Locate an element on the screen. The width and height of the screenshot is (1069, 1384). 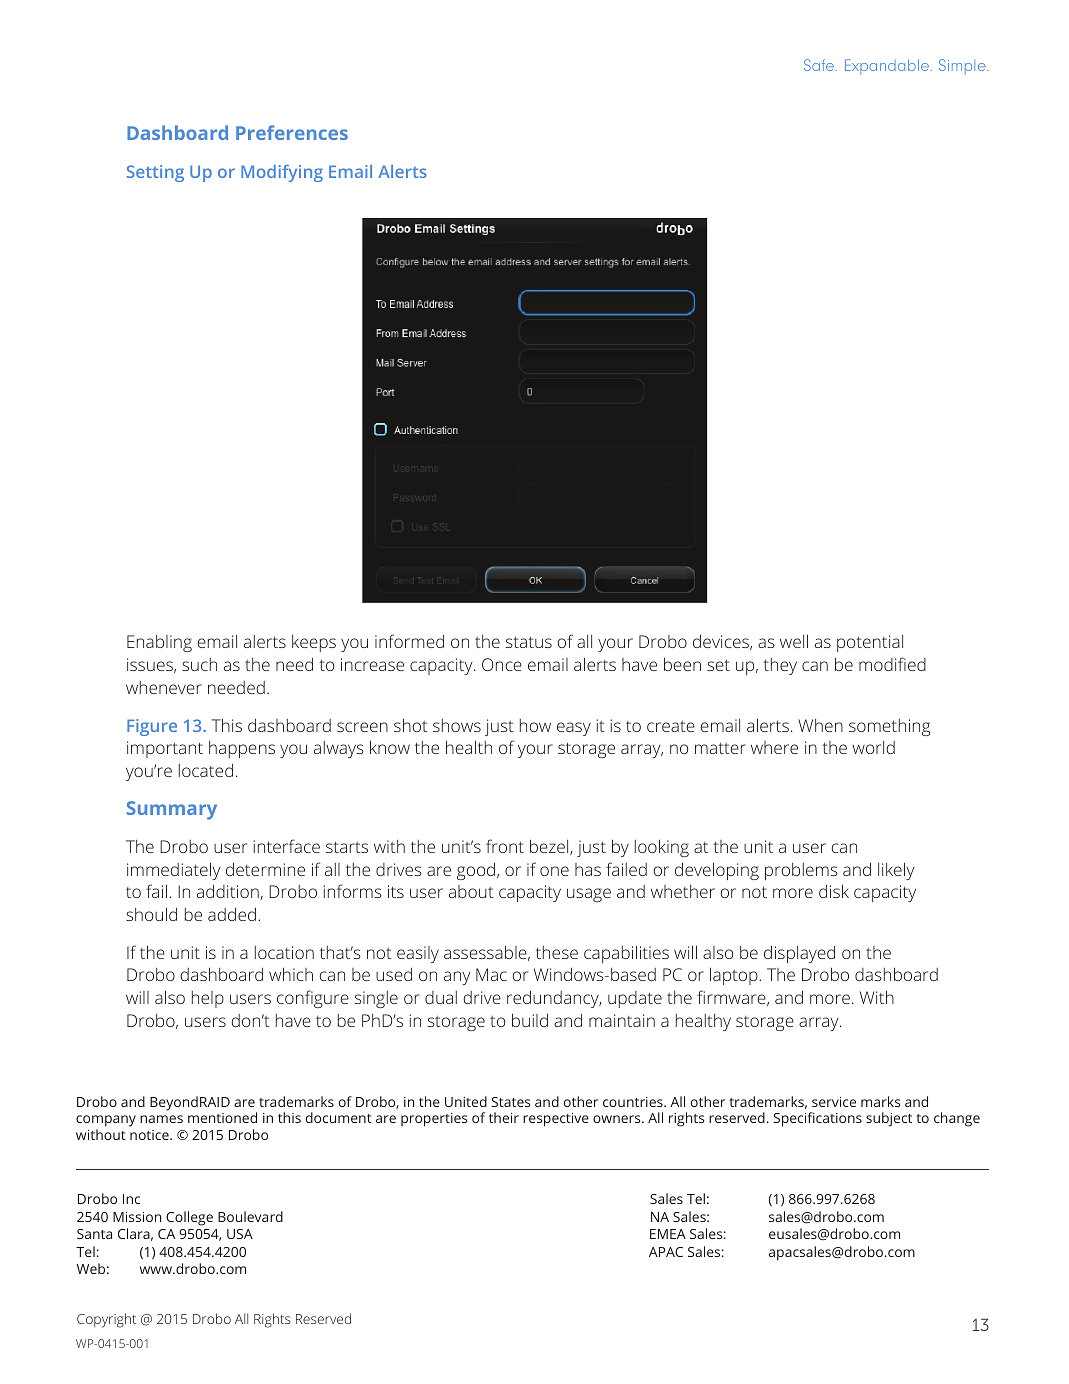
Modifying is located at coordinates (282, 173).
